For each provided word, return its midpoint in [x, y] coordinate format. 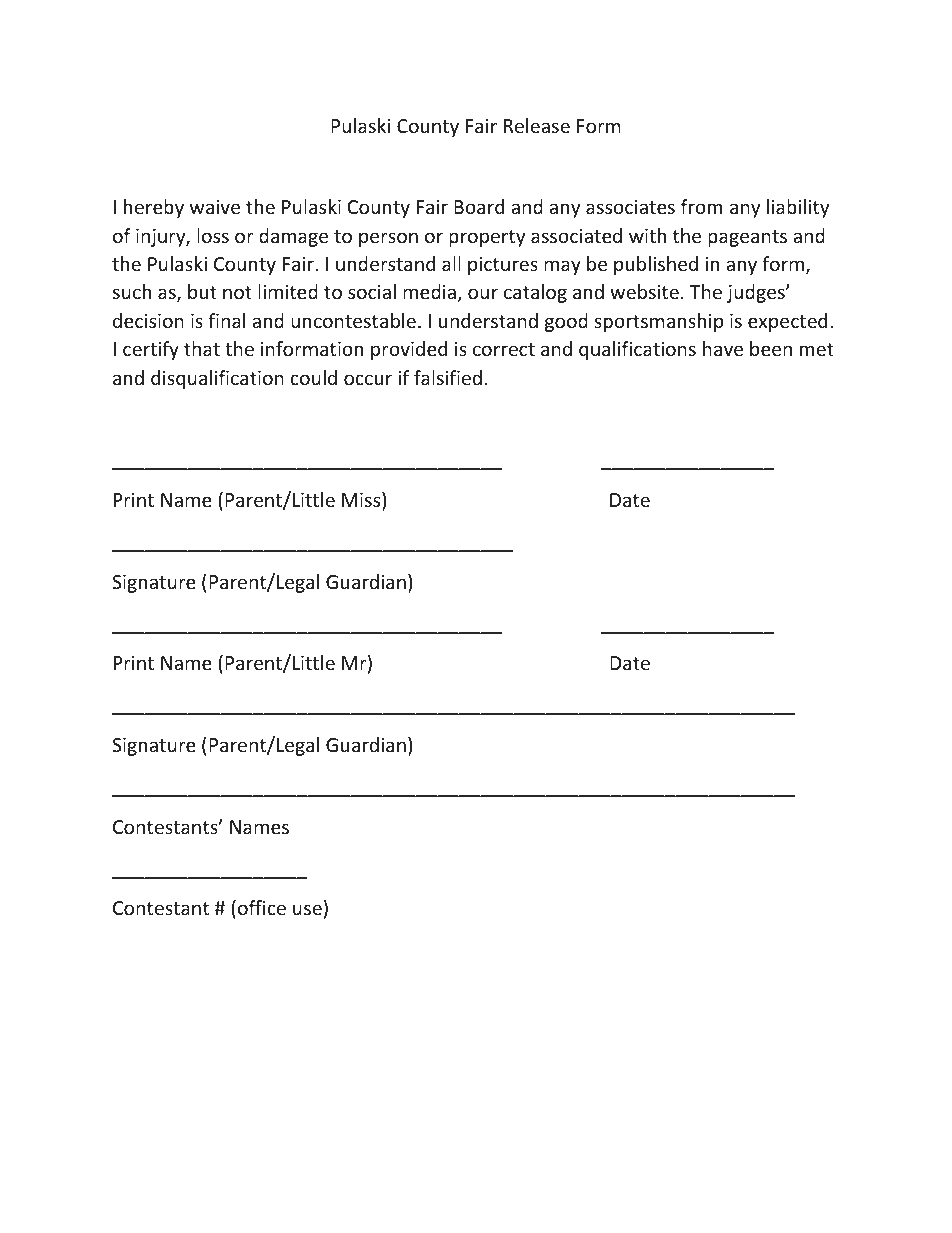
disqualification [217, 379]
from [701, 206]
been [771, 348]
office [262, 907]
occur [368, 379]
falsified [448, 377]
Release [537, 125]
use [307, 909]
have [723, 348]
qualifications [637, 350]
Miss [362, 501]
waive [215, 207]
